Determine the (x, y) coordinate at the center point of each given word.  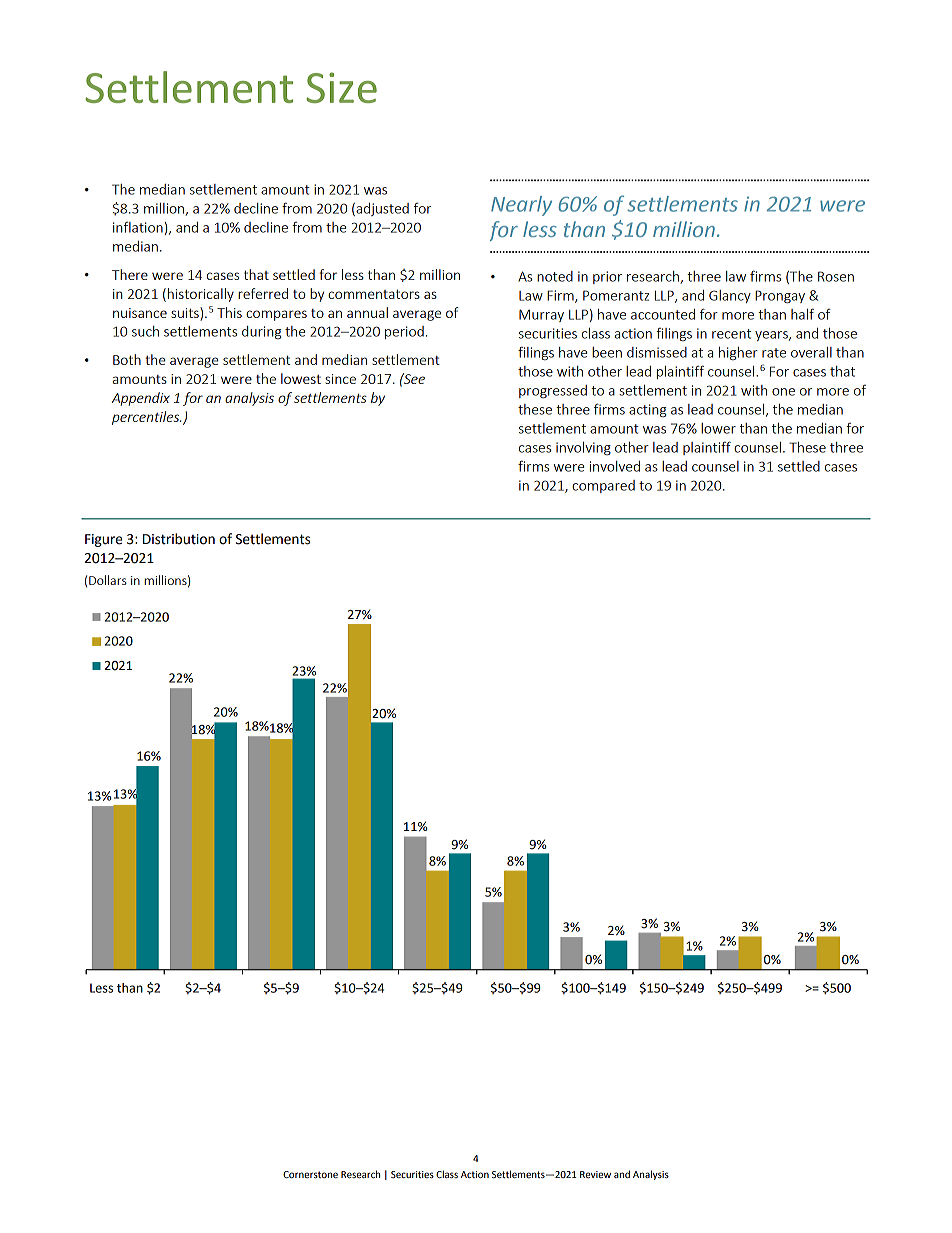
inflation (138, 227)
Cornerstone (310, 1174)
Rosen (836, 276)
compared (603, 486)
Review (595, 1174)
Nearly (521, 206)
